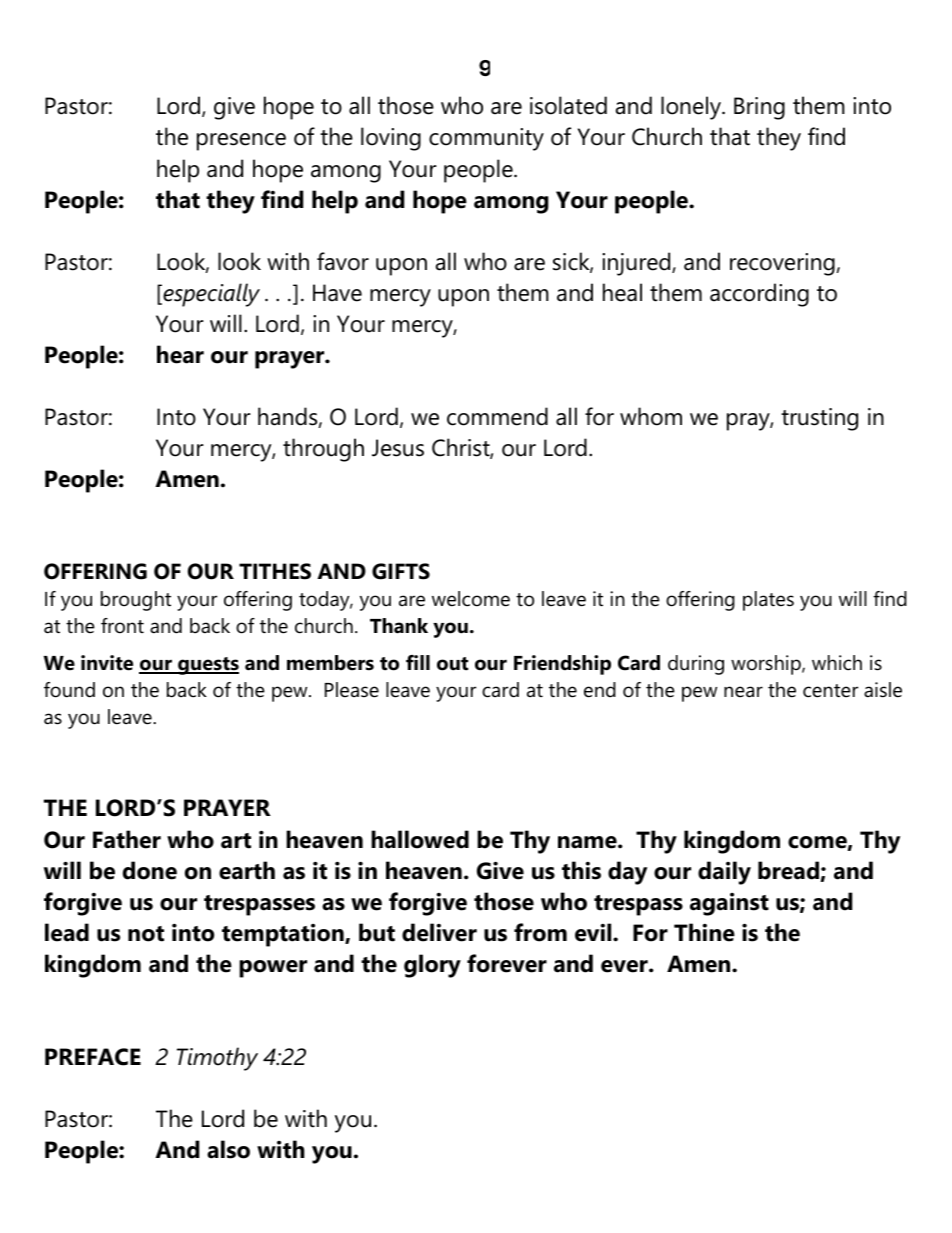 The height and width of the screenshot is (1233, 952). What do you see at coordinates (759, 108) in the screenshot?
I see `Bring` at bounding box center [759, 108].
